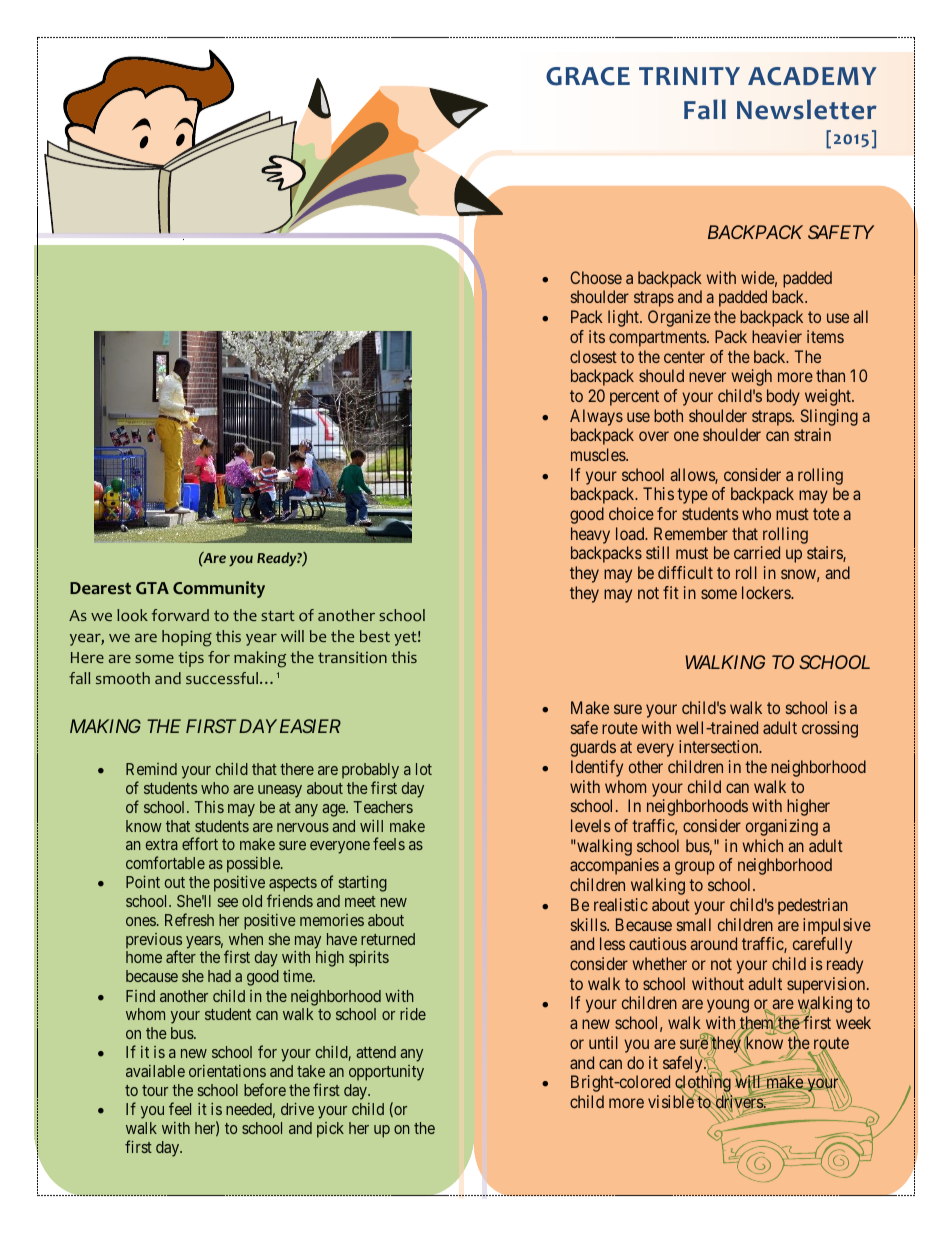 Image resolution: width=952 pixels, height=1233 pixels. What do you see at coordinates (155, 1090) in the screenshot?
I see `tour` at bounding box center [155, 1090].
